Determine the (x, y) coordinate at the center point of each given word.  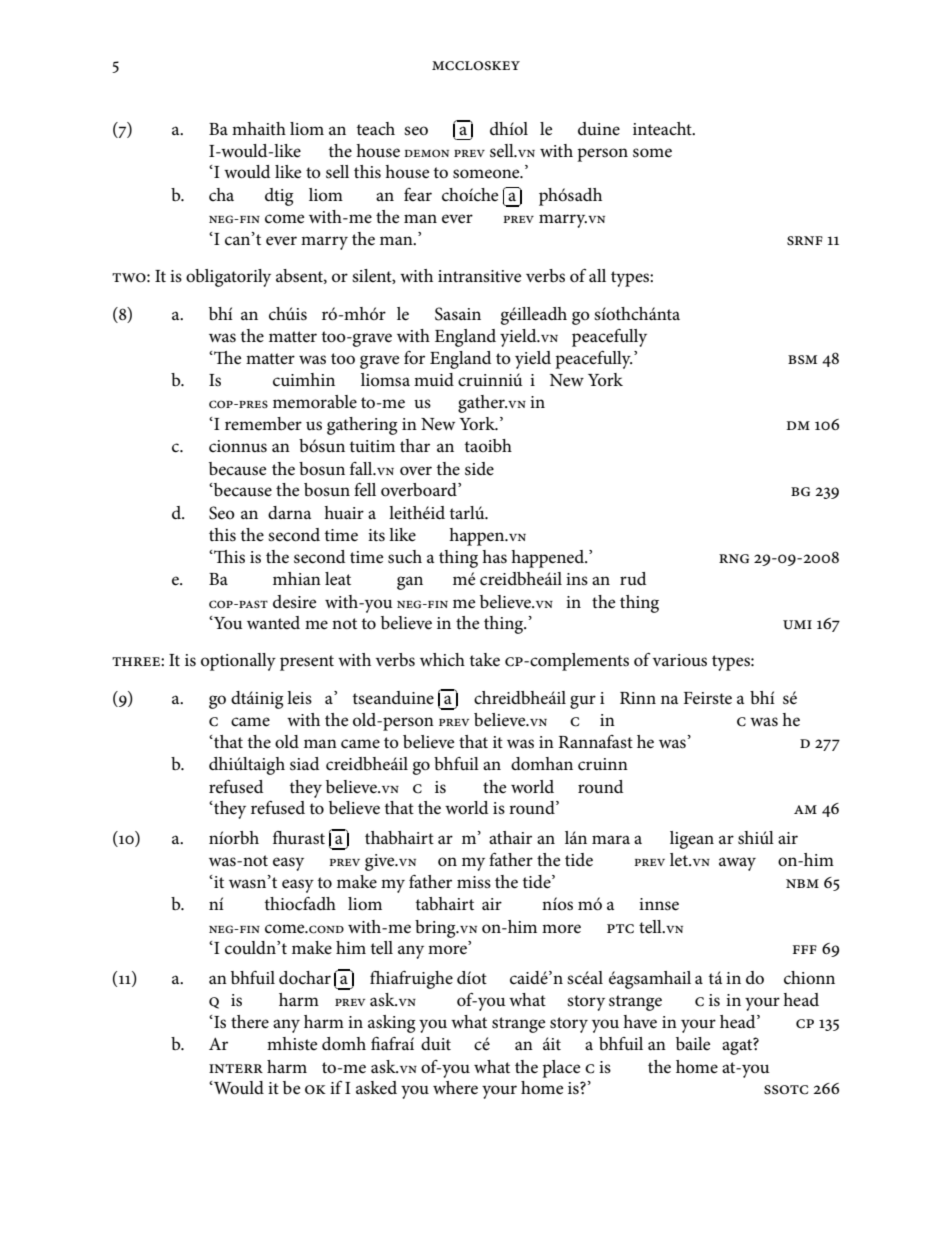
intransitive (479, 276)
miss (474, 882)
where (455, 1088)
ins (577, 579)
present (307, 663)
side (479, 469)
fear (418, 194)
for (414, 358)
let (680, 860)
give (381, 862)
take (485, 660)
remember (263, 424)
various (680, 660)
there (250, 1021)
